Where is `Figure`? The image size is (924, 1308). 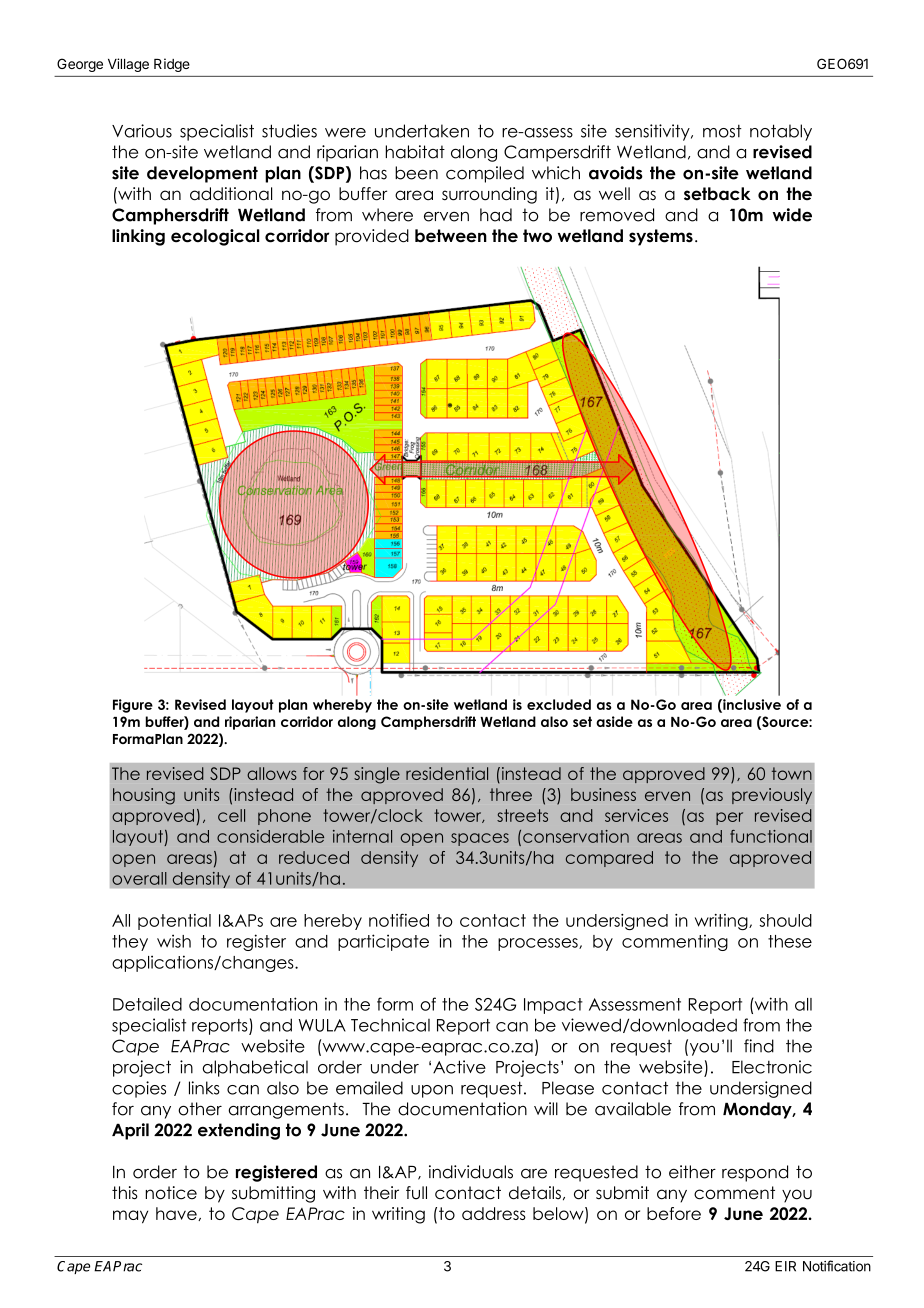 Figure is located at coordinates (133, 706).
